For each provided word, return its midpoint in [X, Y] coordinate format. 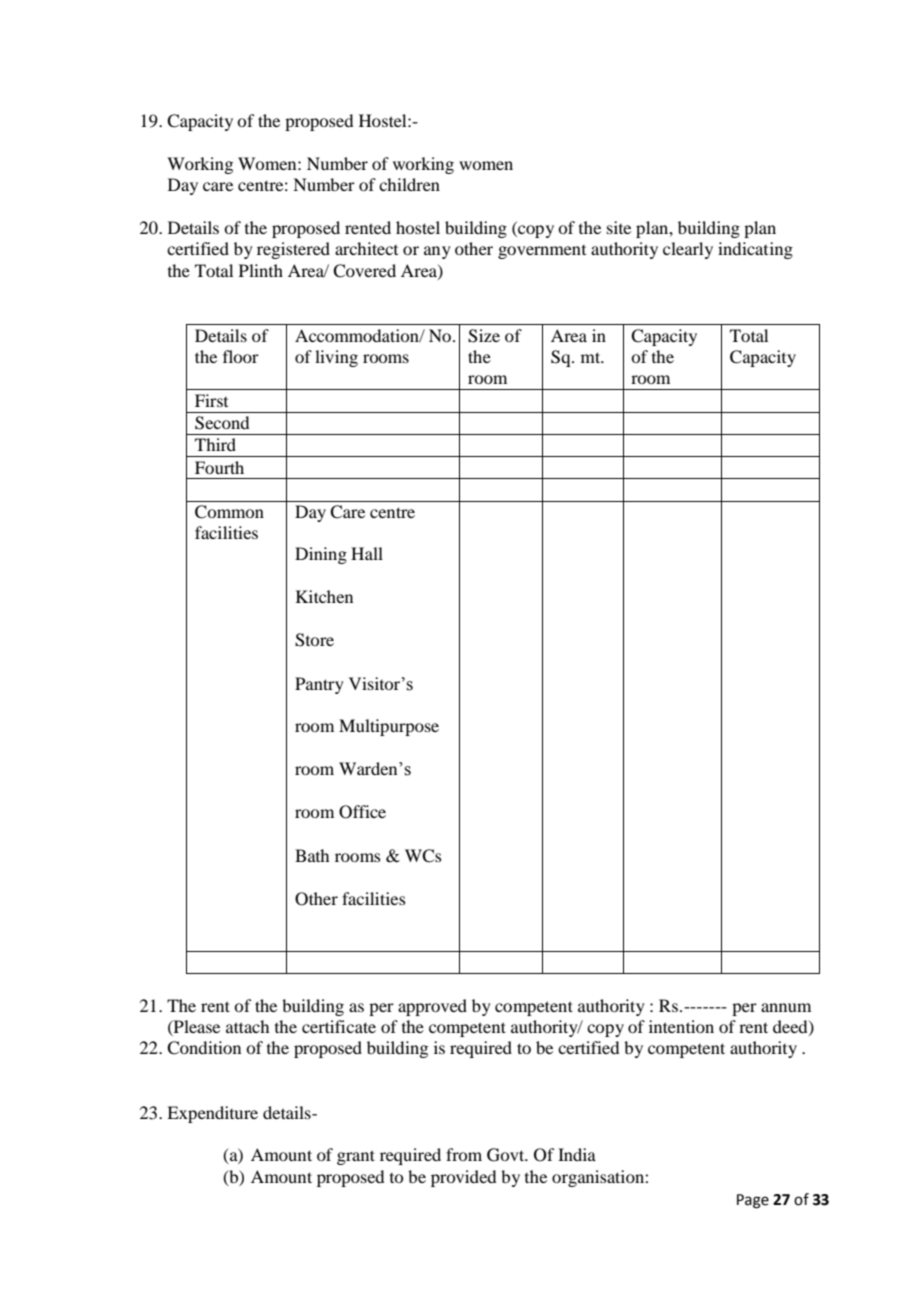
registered [293, 250]
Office [362, 812]
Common [229, 512]
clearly [688, 250]
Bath [312, 855]
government [542, 252]
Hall [367, 553]
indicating [755, 250]
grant [356, 1157]
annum [786, 1007]
